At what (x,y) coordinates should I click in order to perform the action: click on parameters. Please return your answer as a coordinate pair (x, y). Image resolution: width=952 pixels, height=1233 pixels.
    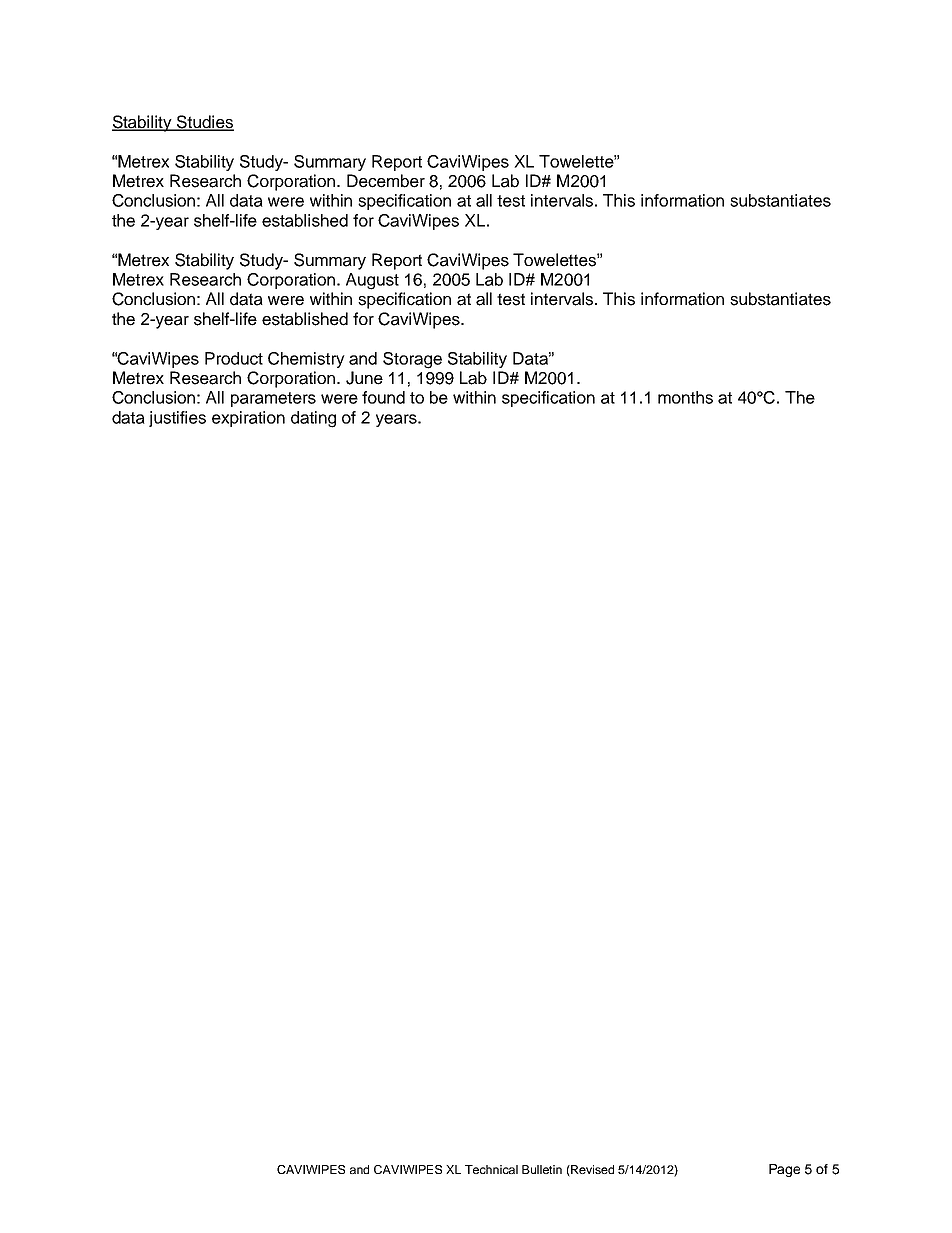
    Looking at the image, I should click on (273, 399).
